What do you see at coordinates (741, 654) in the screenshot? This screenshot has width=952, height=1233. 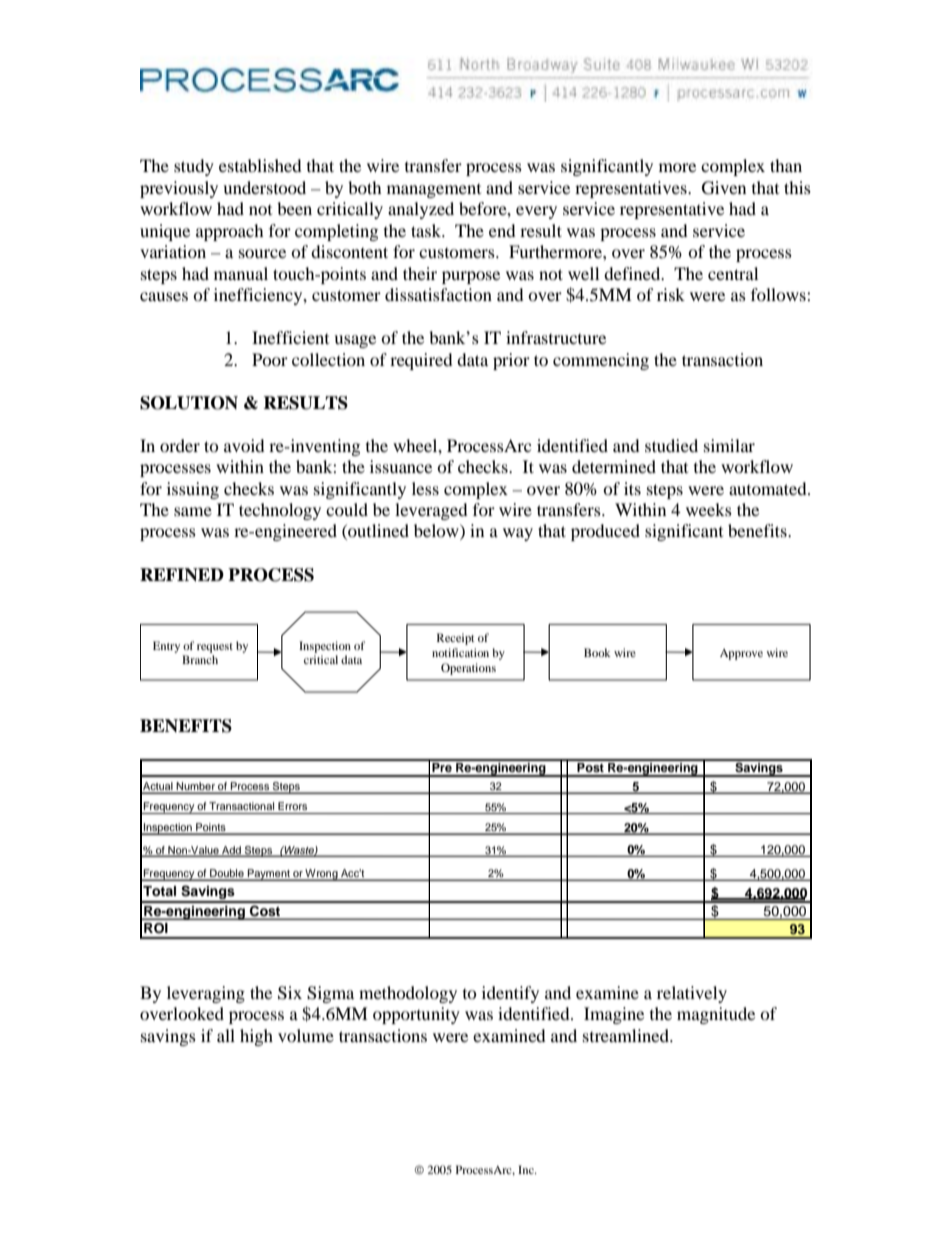 I see `Approve` at bounding box center [741, 654].
